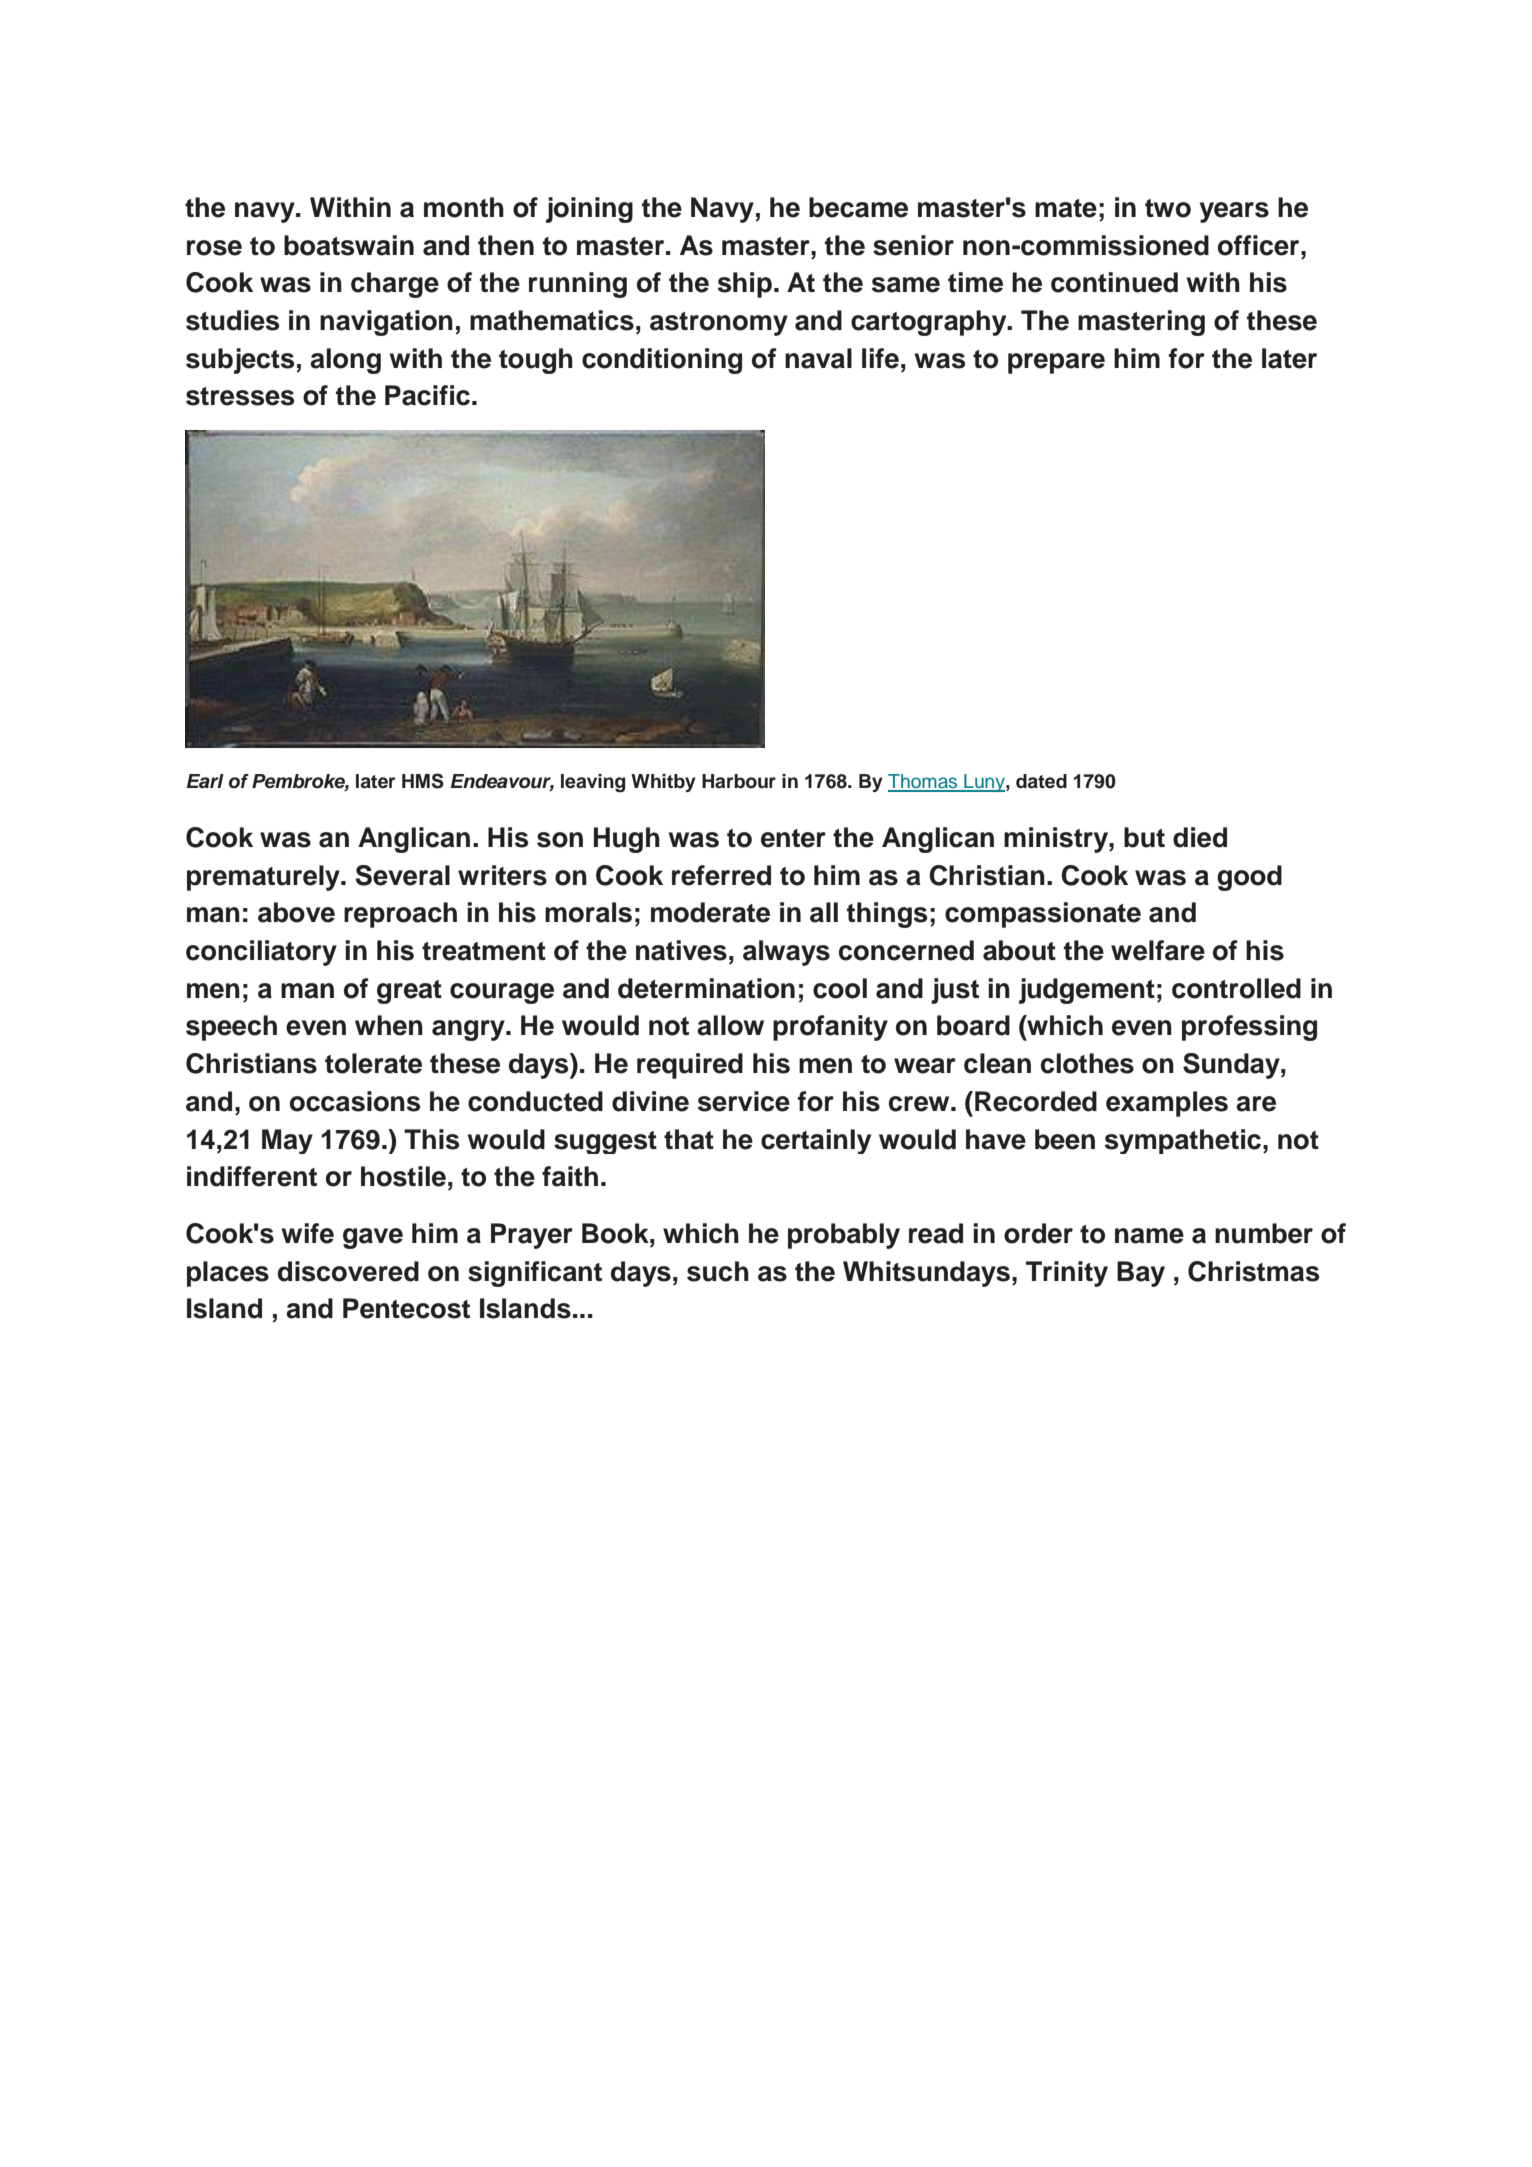  I want to click on stresses, so click(240, 396).
